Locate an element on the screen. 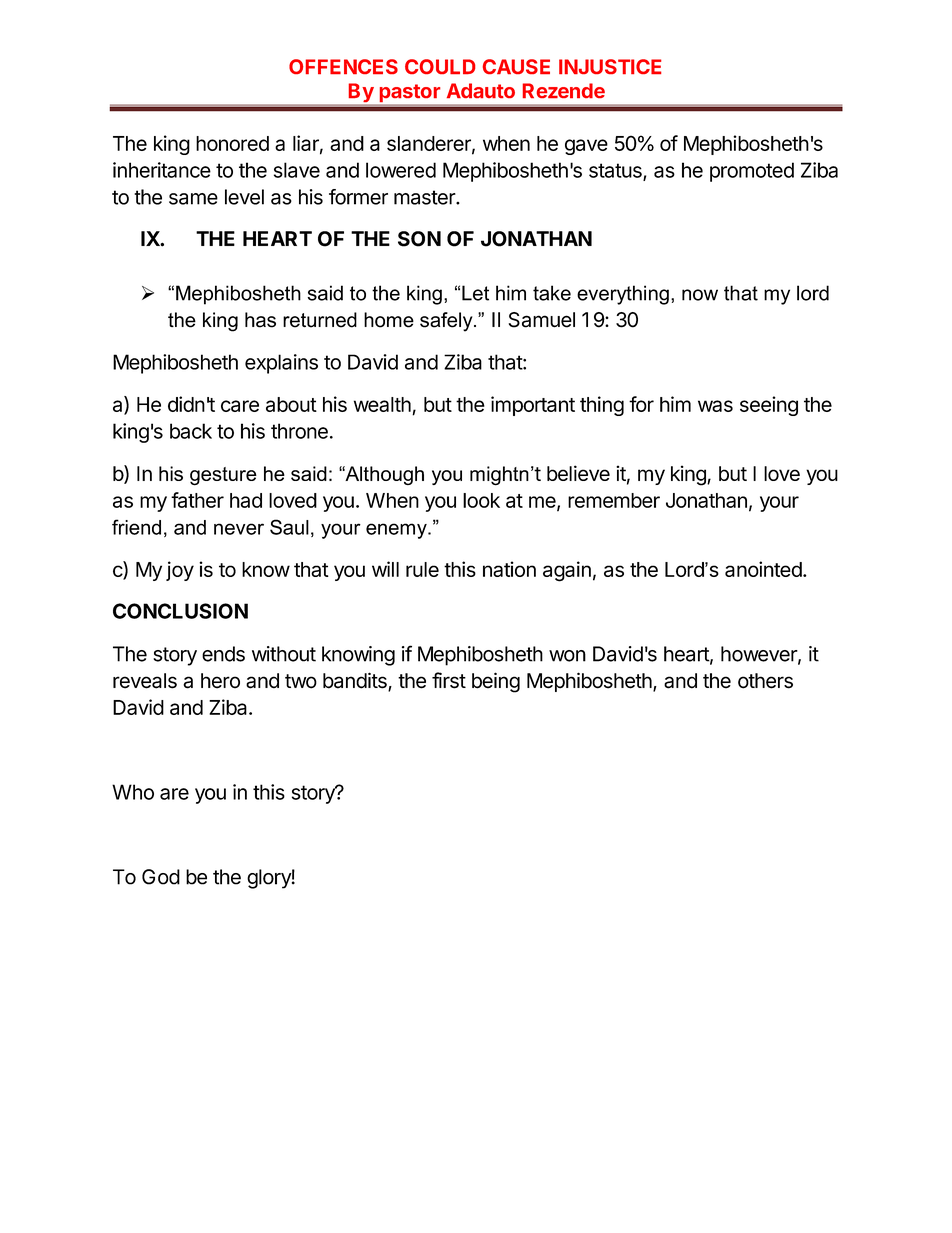 This screenshot has width=952, height=1233. honored is located at coordinates (232, 143).
